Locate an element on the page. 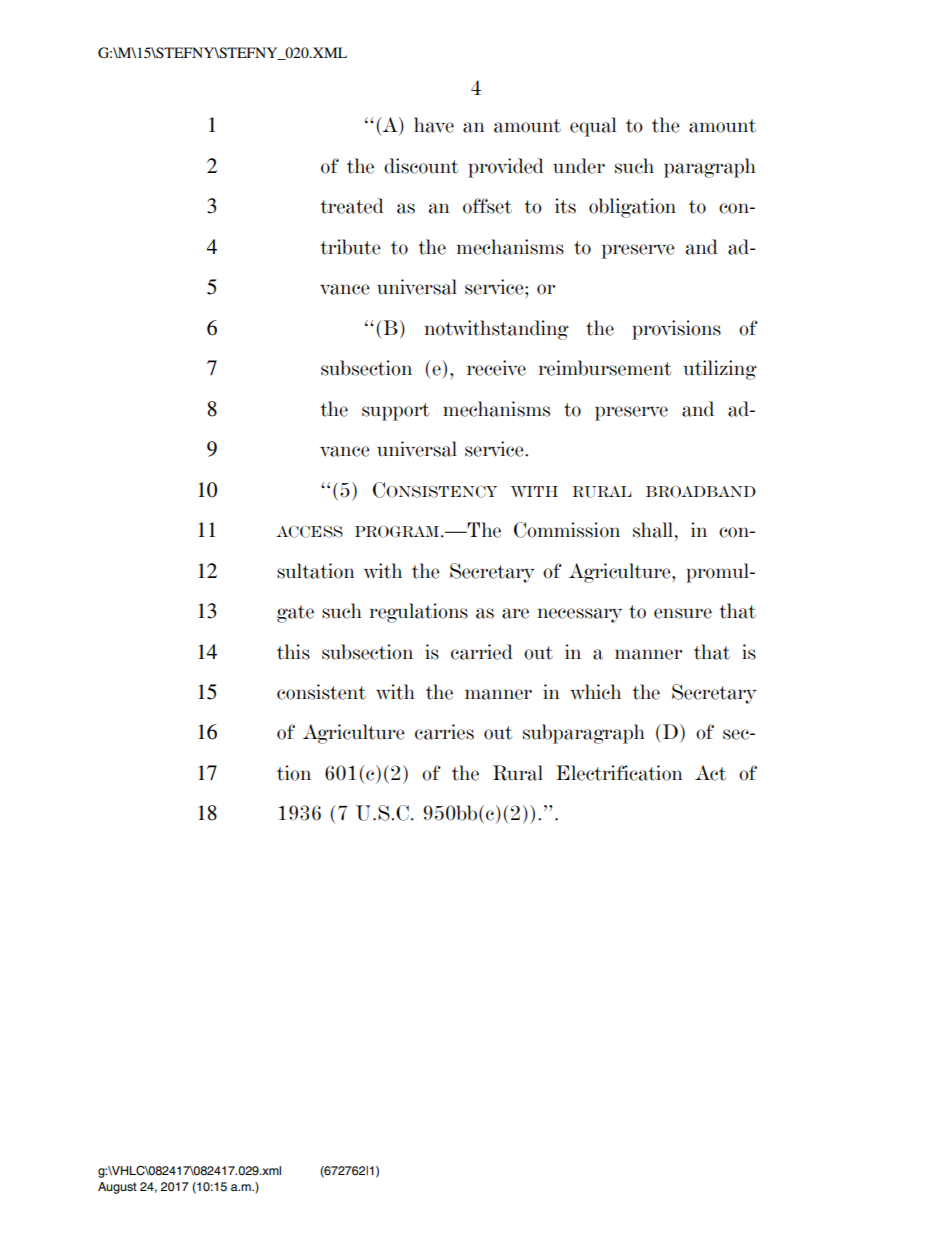  Act is located at coordinates (710, 773).
